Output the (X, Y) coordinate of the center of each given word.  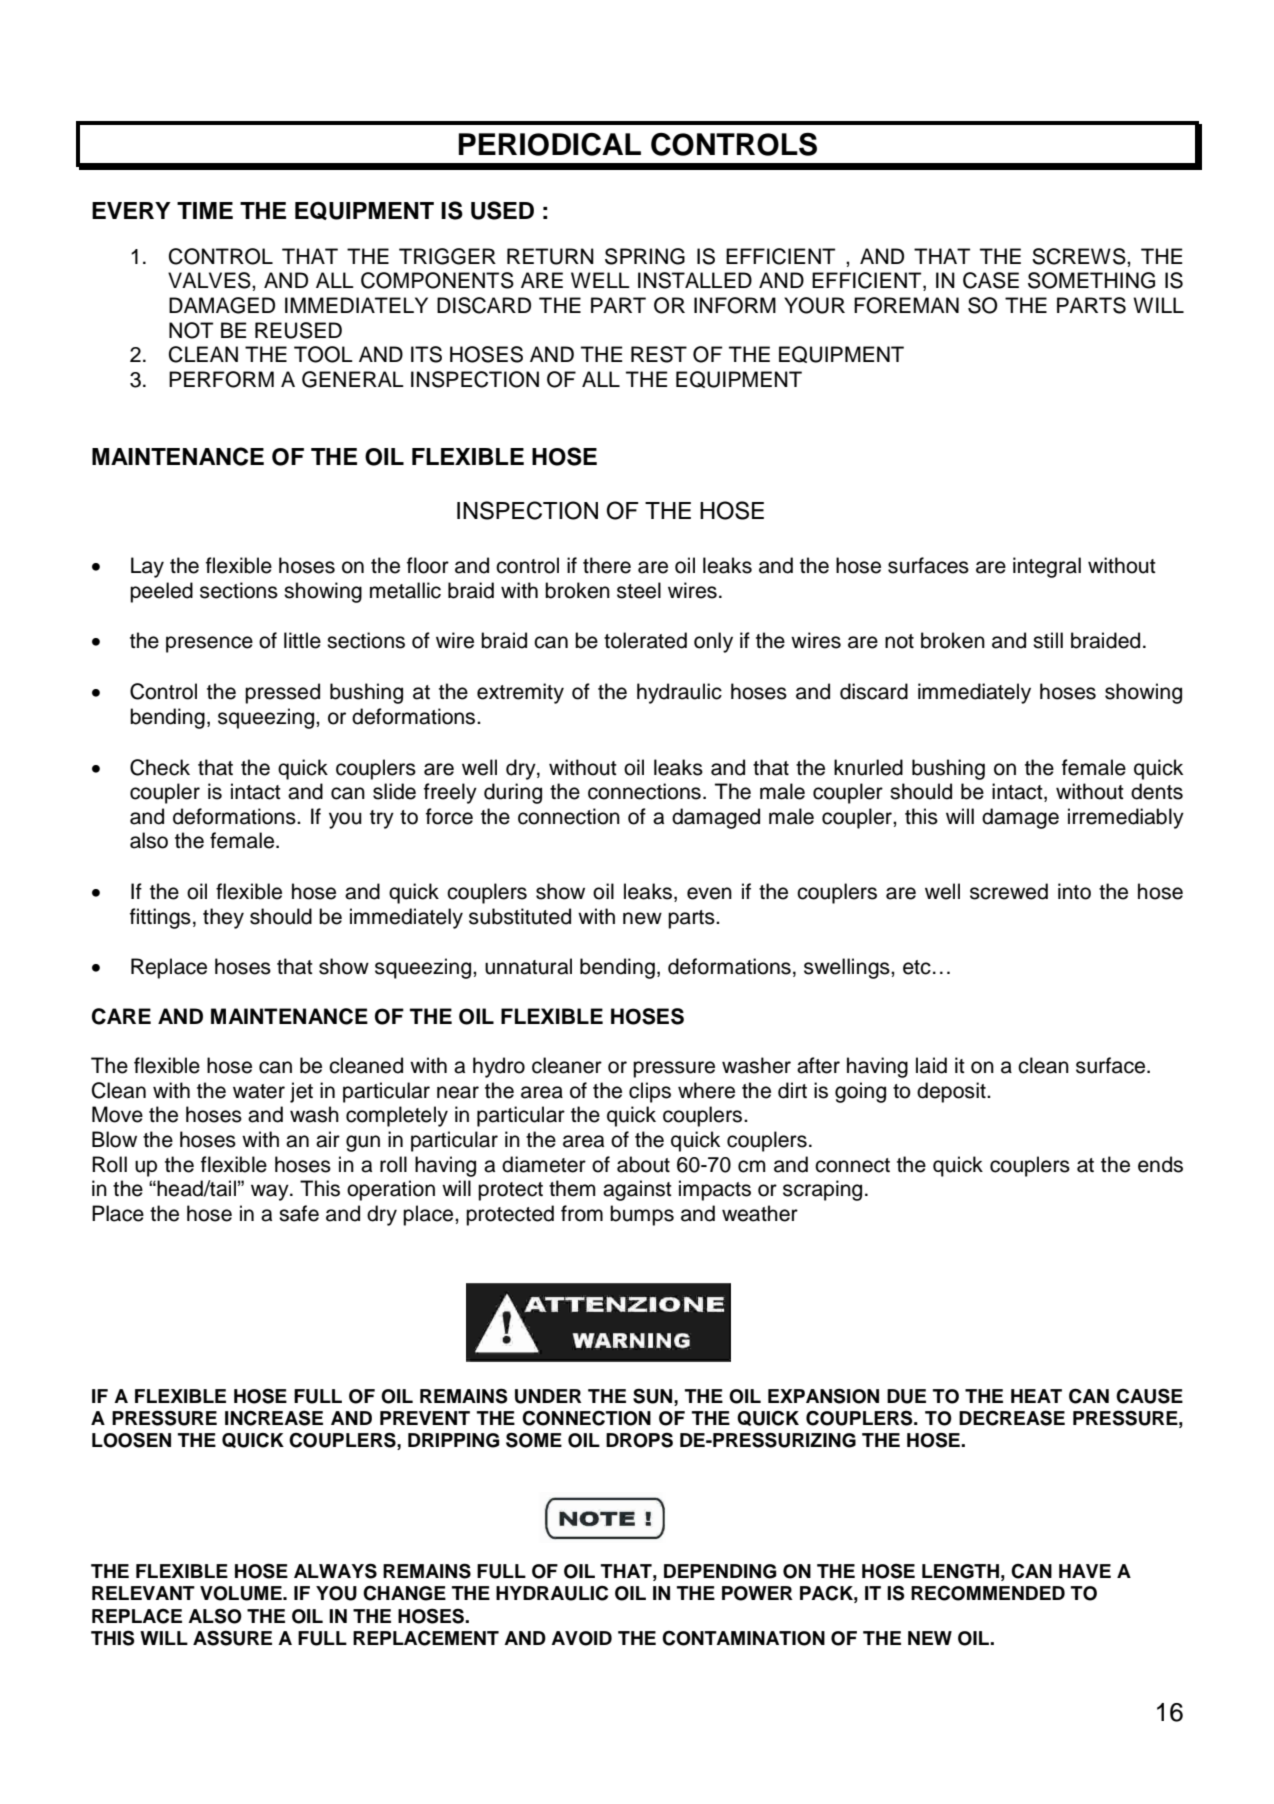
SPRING (645, 256)
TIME (205, 210)
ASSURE (232, 1638)
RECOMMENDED (988, 1593)
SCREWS (1080, 256)
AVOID (581, 1638)
